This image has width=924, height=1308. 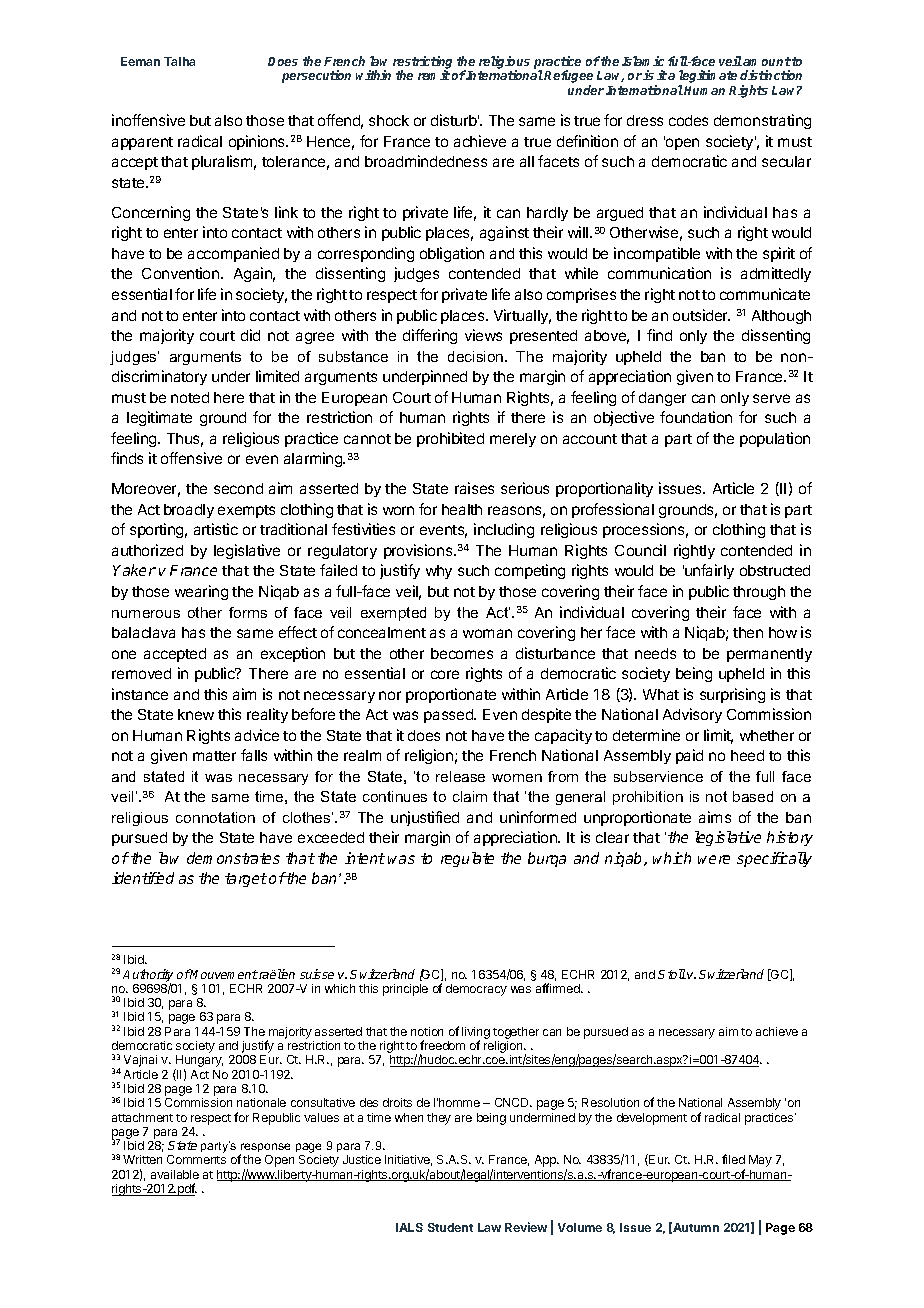 I want to click on remit, so click(x=434, y=75).
